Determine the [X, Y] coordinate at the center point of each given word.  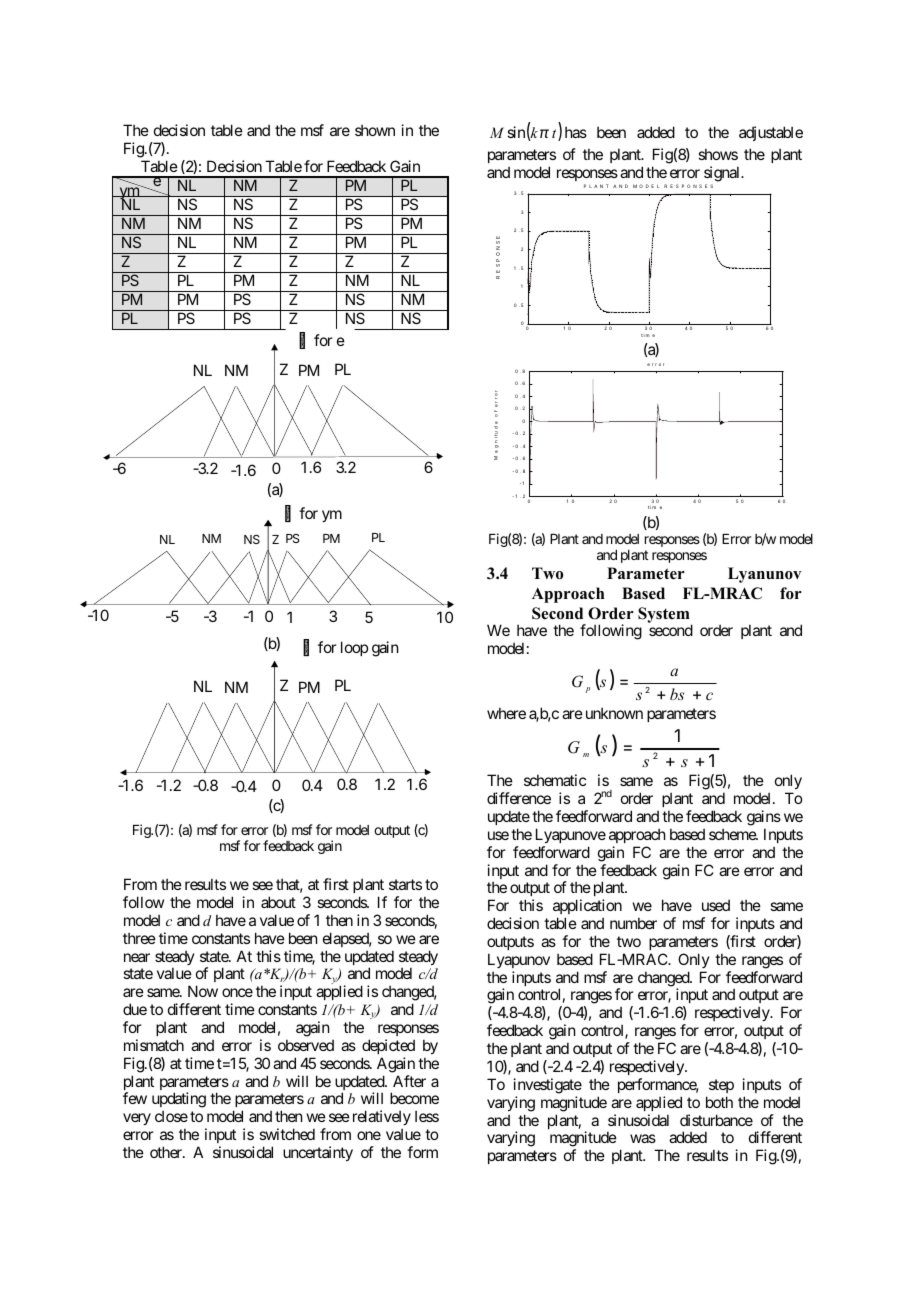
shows [718, 154]
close [171, 1116]
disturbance [716, 1120]
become [414, 1098]
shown [375, 130]
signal [723, 174]
